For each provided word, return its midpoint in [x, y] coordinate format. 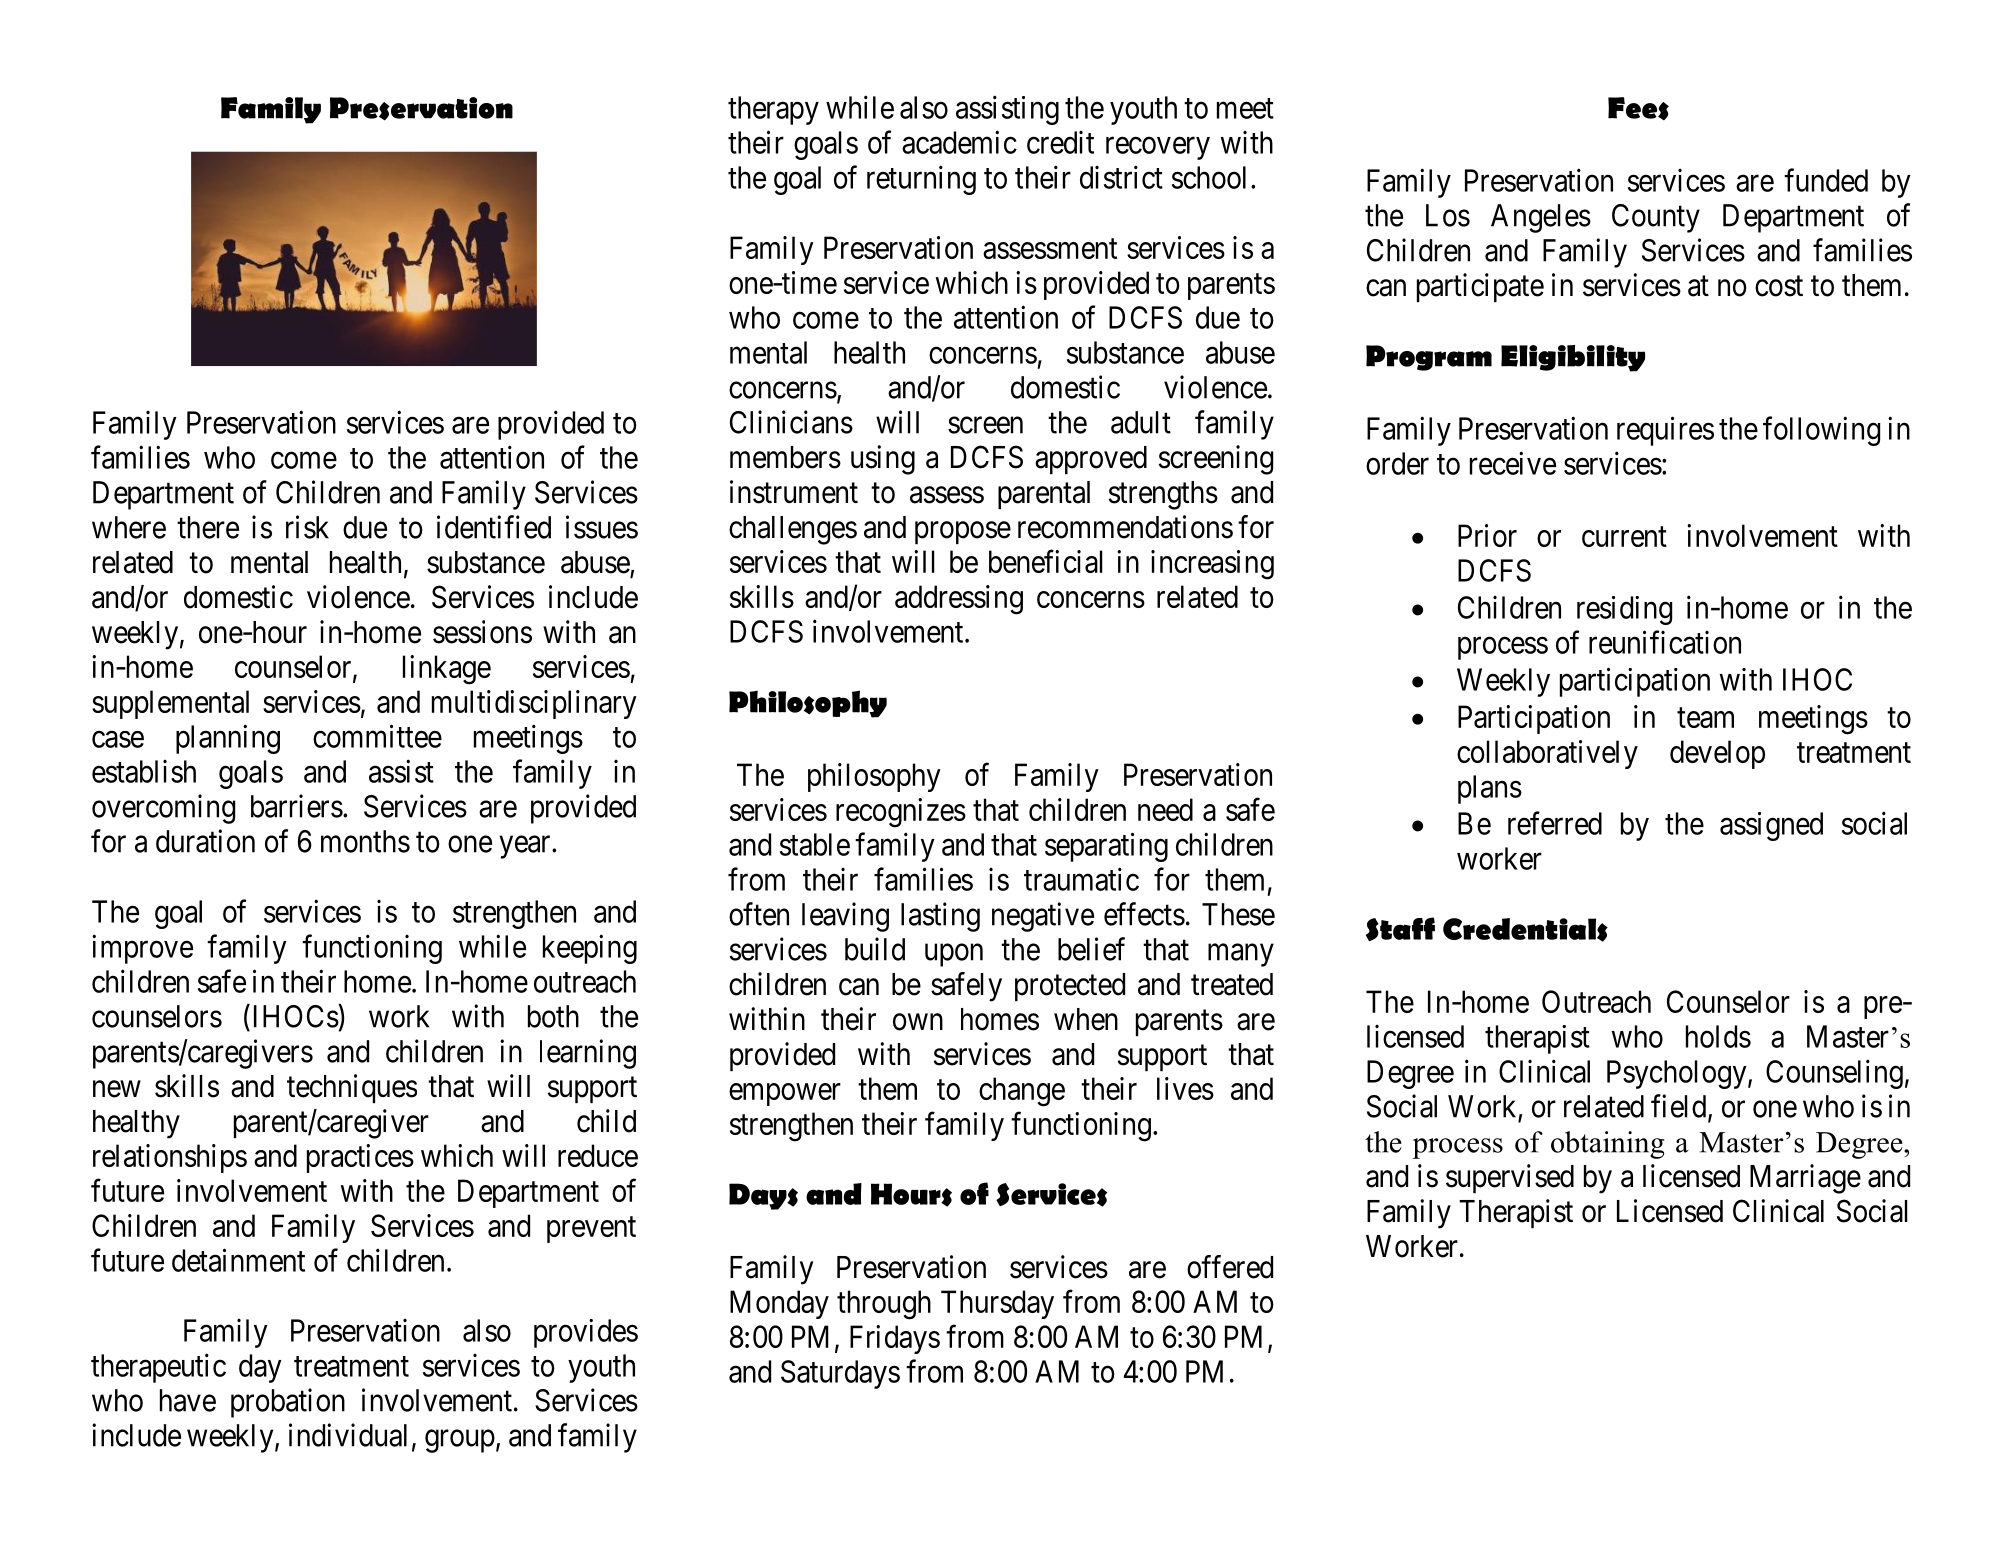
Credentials [1525, 930]
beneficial [1046, 561]
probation [288, 1403]
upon [954, 955]
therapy [773, 110]
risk [307, 527]
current [1624, 537]
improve [142, 949]
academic [959, 142]
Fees [1638, 108]
